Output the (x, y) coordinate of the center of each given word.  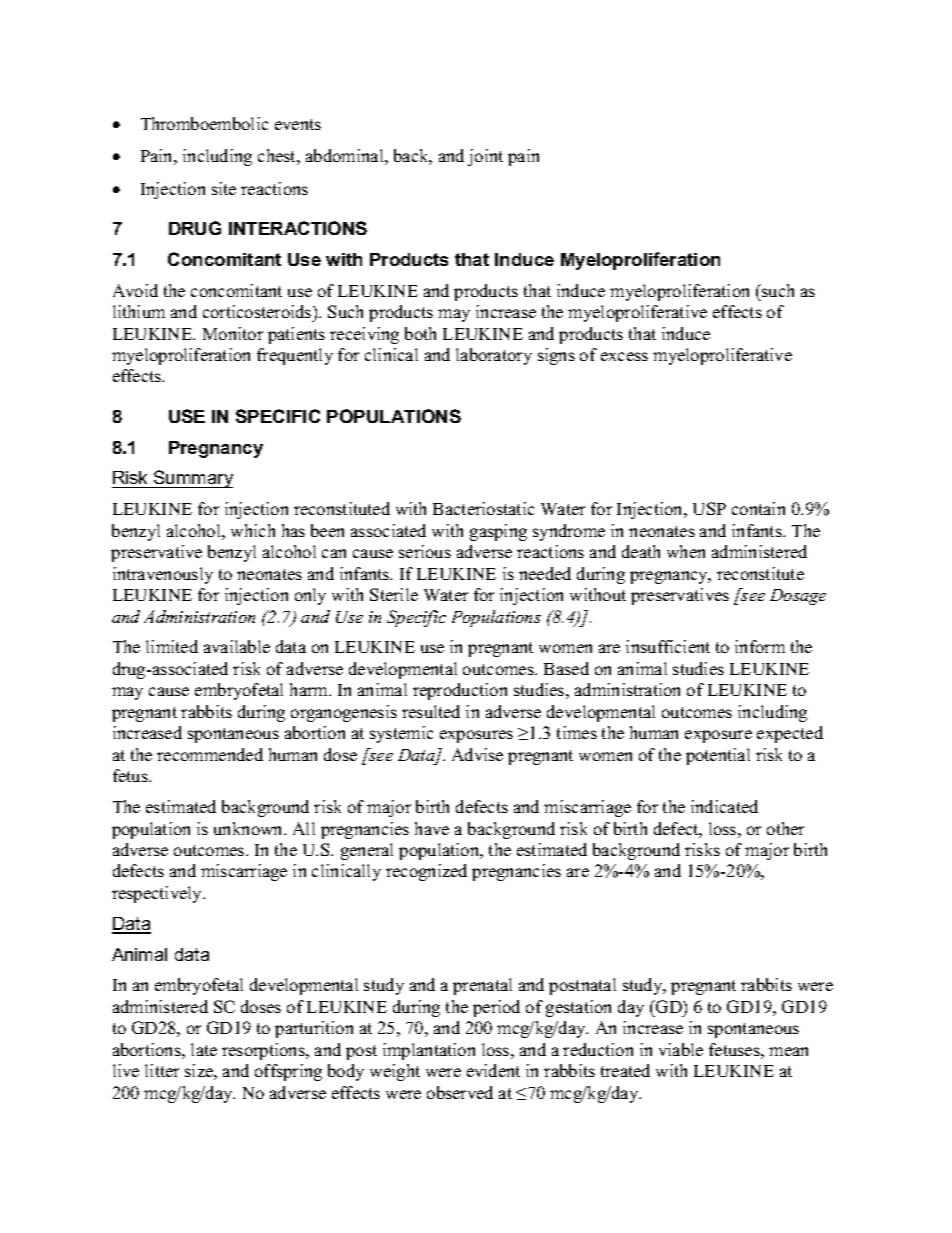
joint (485, 157)
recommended (210, 754)
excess (624, 356)
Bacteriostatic (483, 508)
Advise (477, 754)
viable (681, 1049)
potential (718, 756)
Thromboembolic (204, 123)
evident (493, 1070)
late (204, 1049)
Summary (192, 479)
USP (709, 508)
